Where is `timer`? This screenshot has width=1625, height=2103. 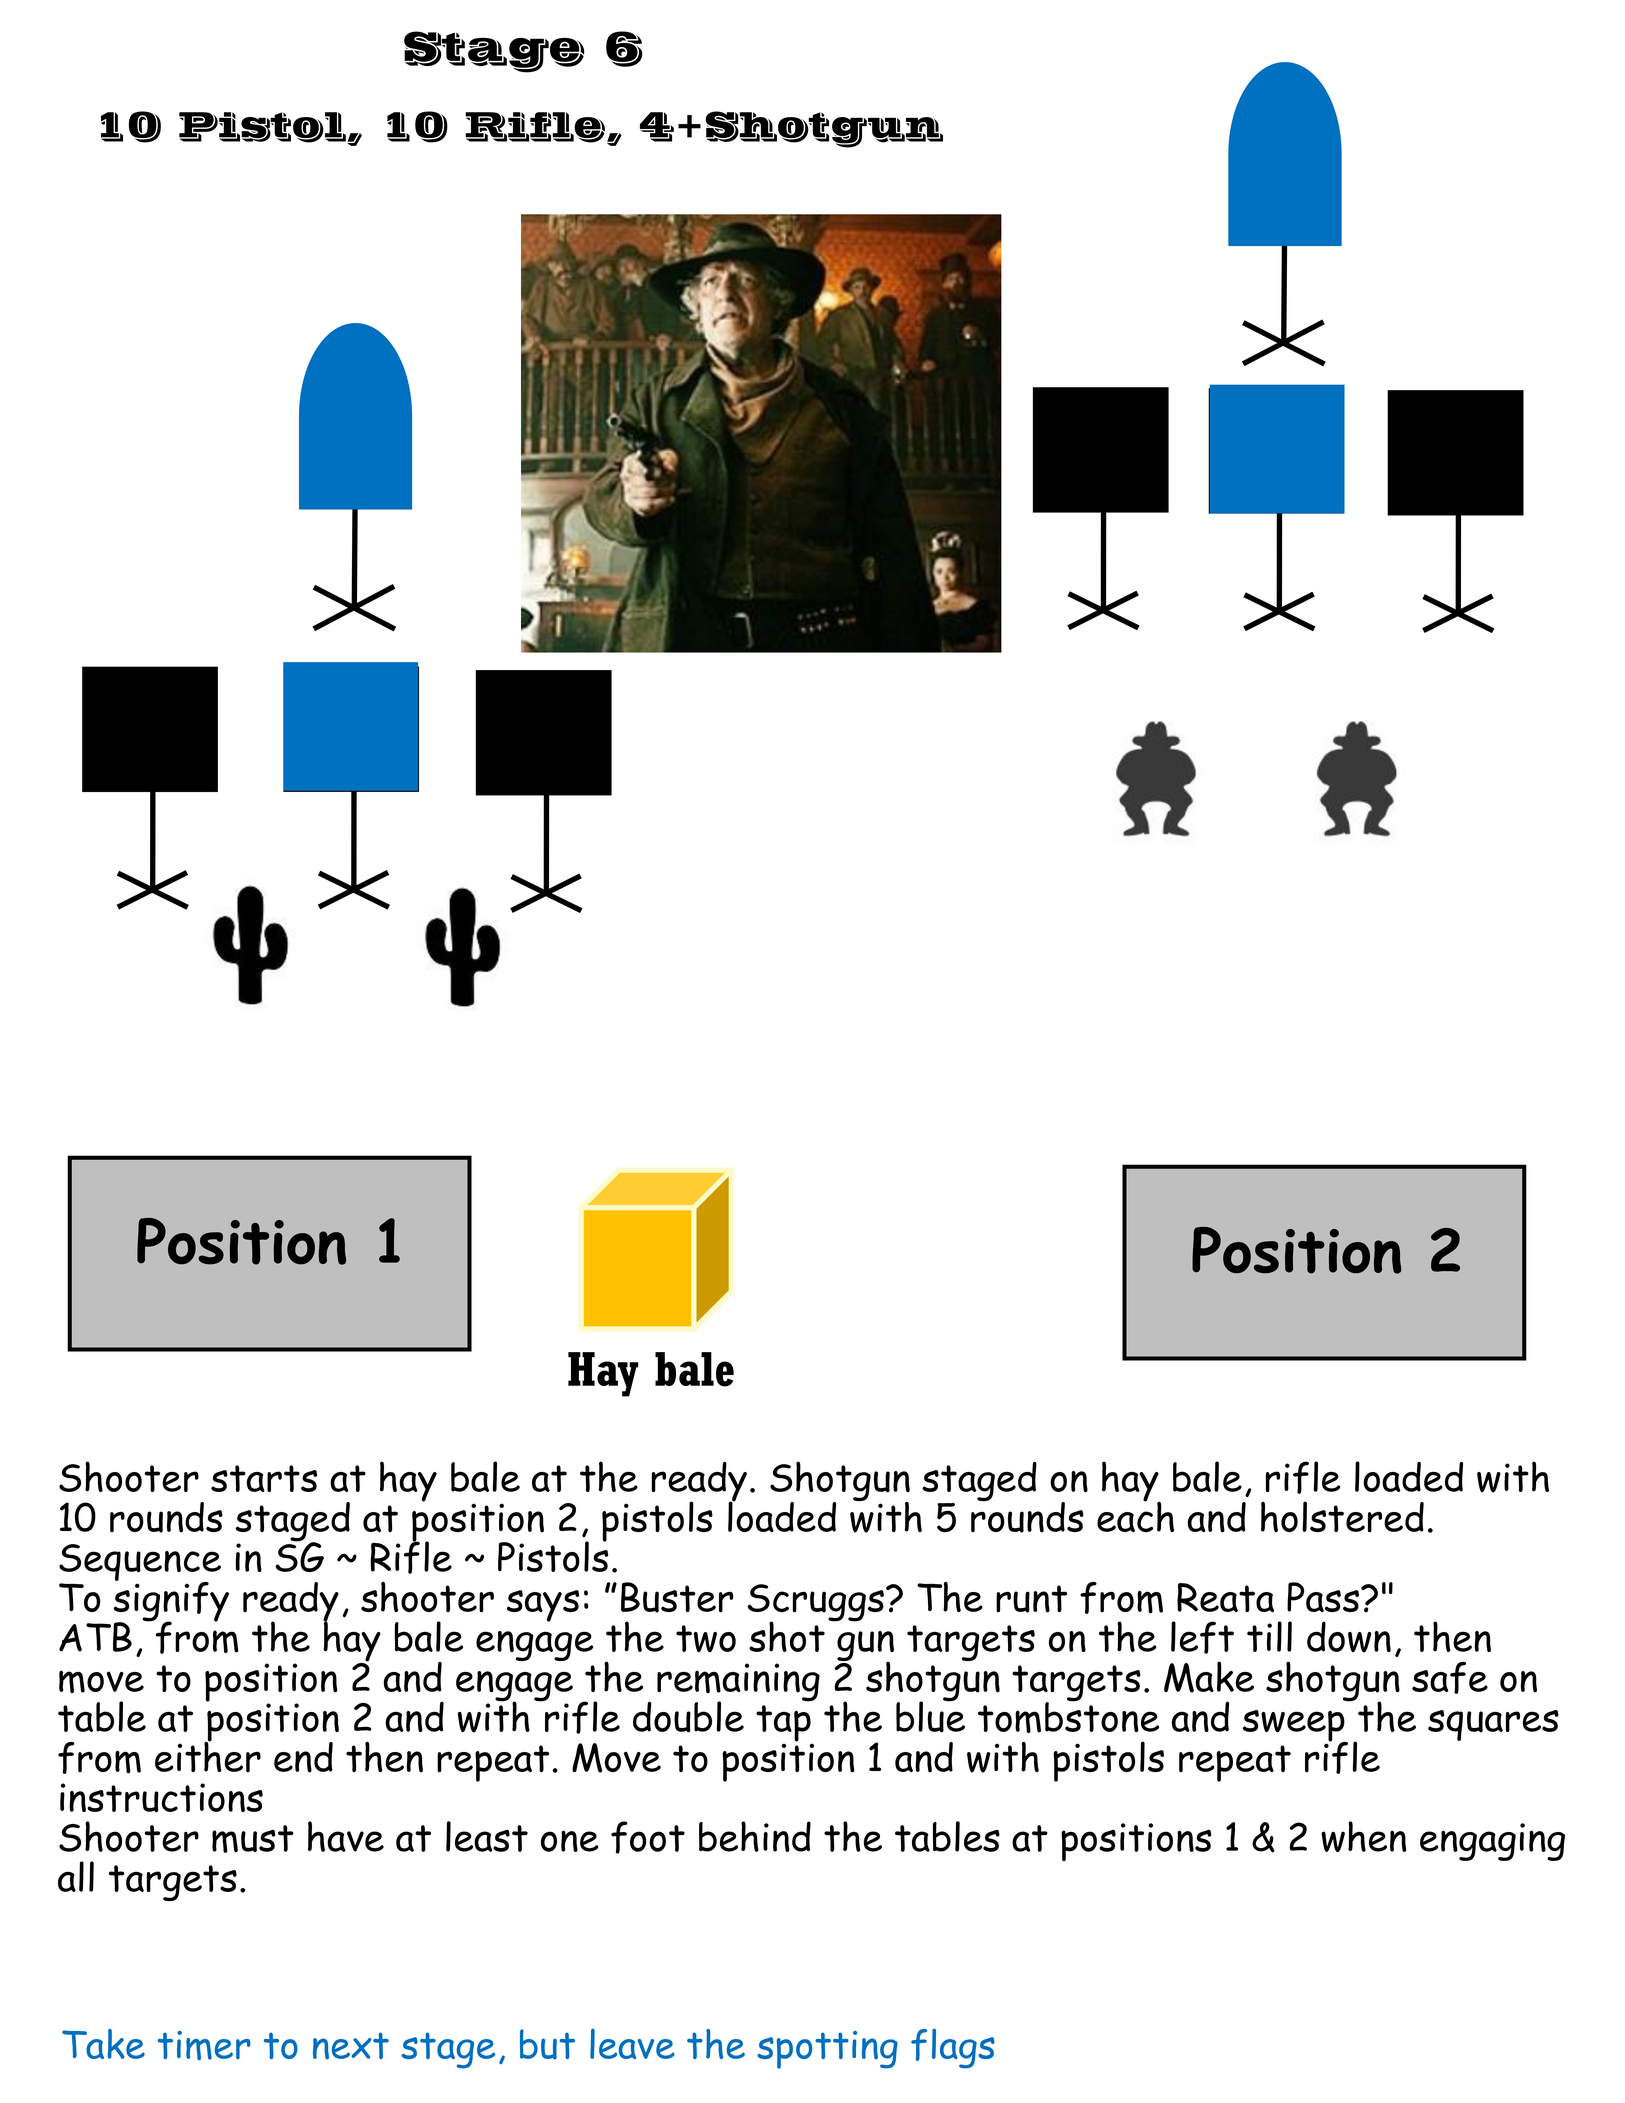
timer is located at coordinates (204, 2045).
